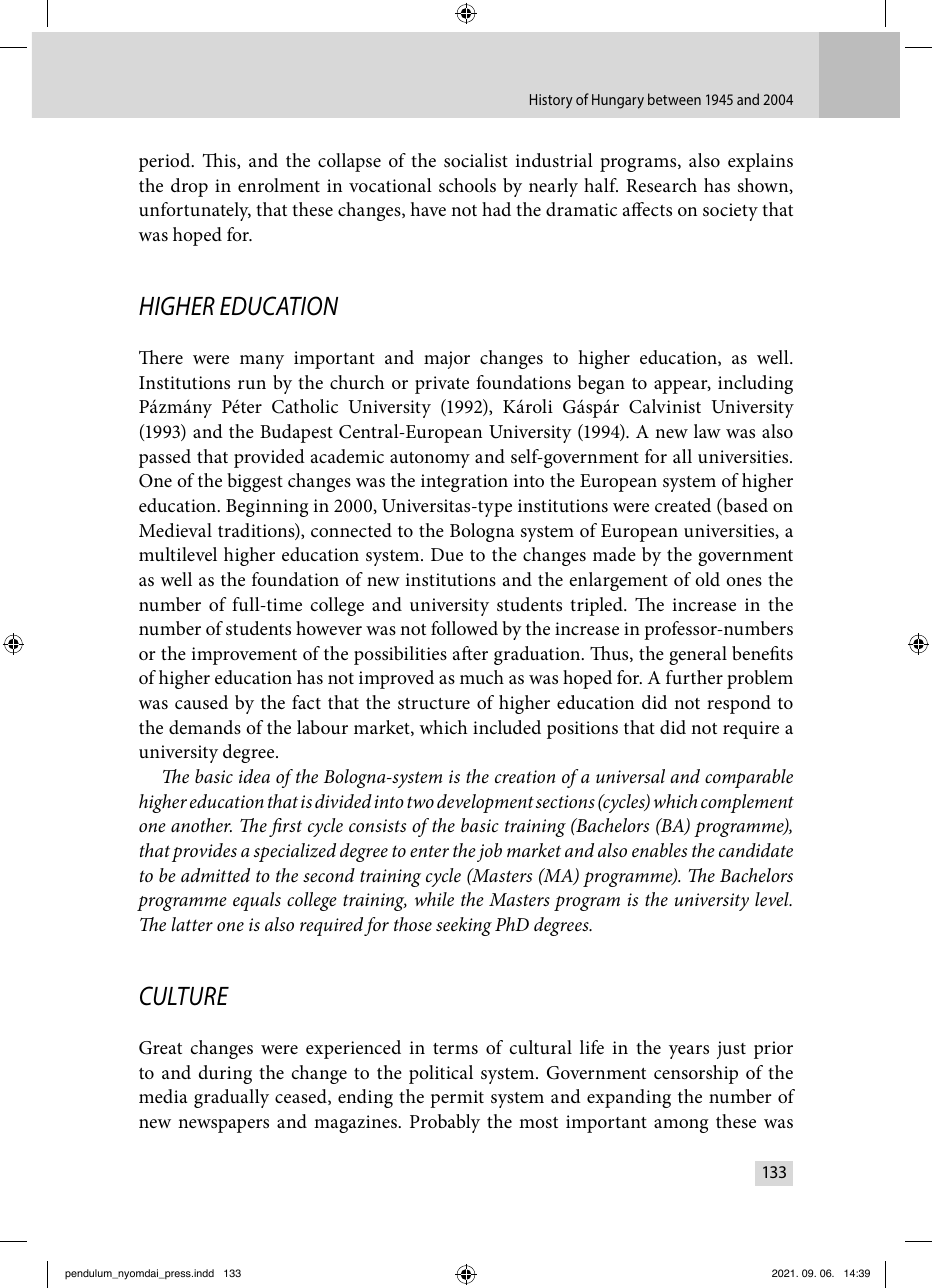 This image has width=932, height=1288. I want to click on provided, so click(269, 458).
